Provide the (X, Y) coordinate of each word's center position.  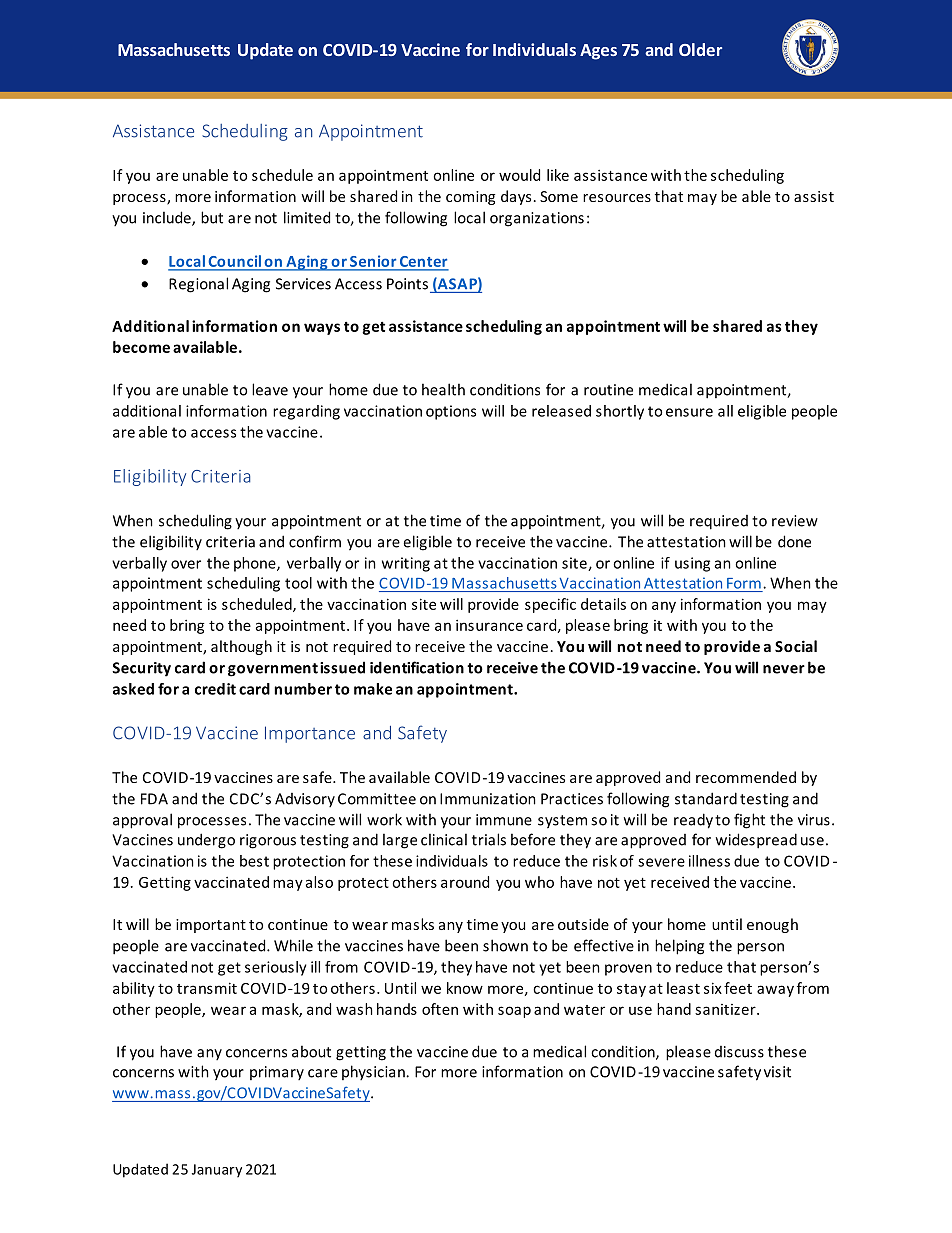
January (217, 1171)
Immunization (488, 799)
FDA (154, 799)
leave (270, 389)
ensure (689, 412)
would (519, 175)
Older (700, 49)
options (451, 412)
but (212, 217)
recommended (746, 777)
